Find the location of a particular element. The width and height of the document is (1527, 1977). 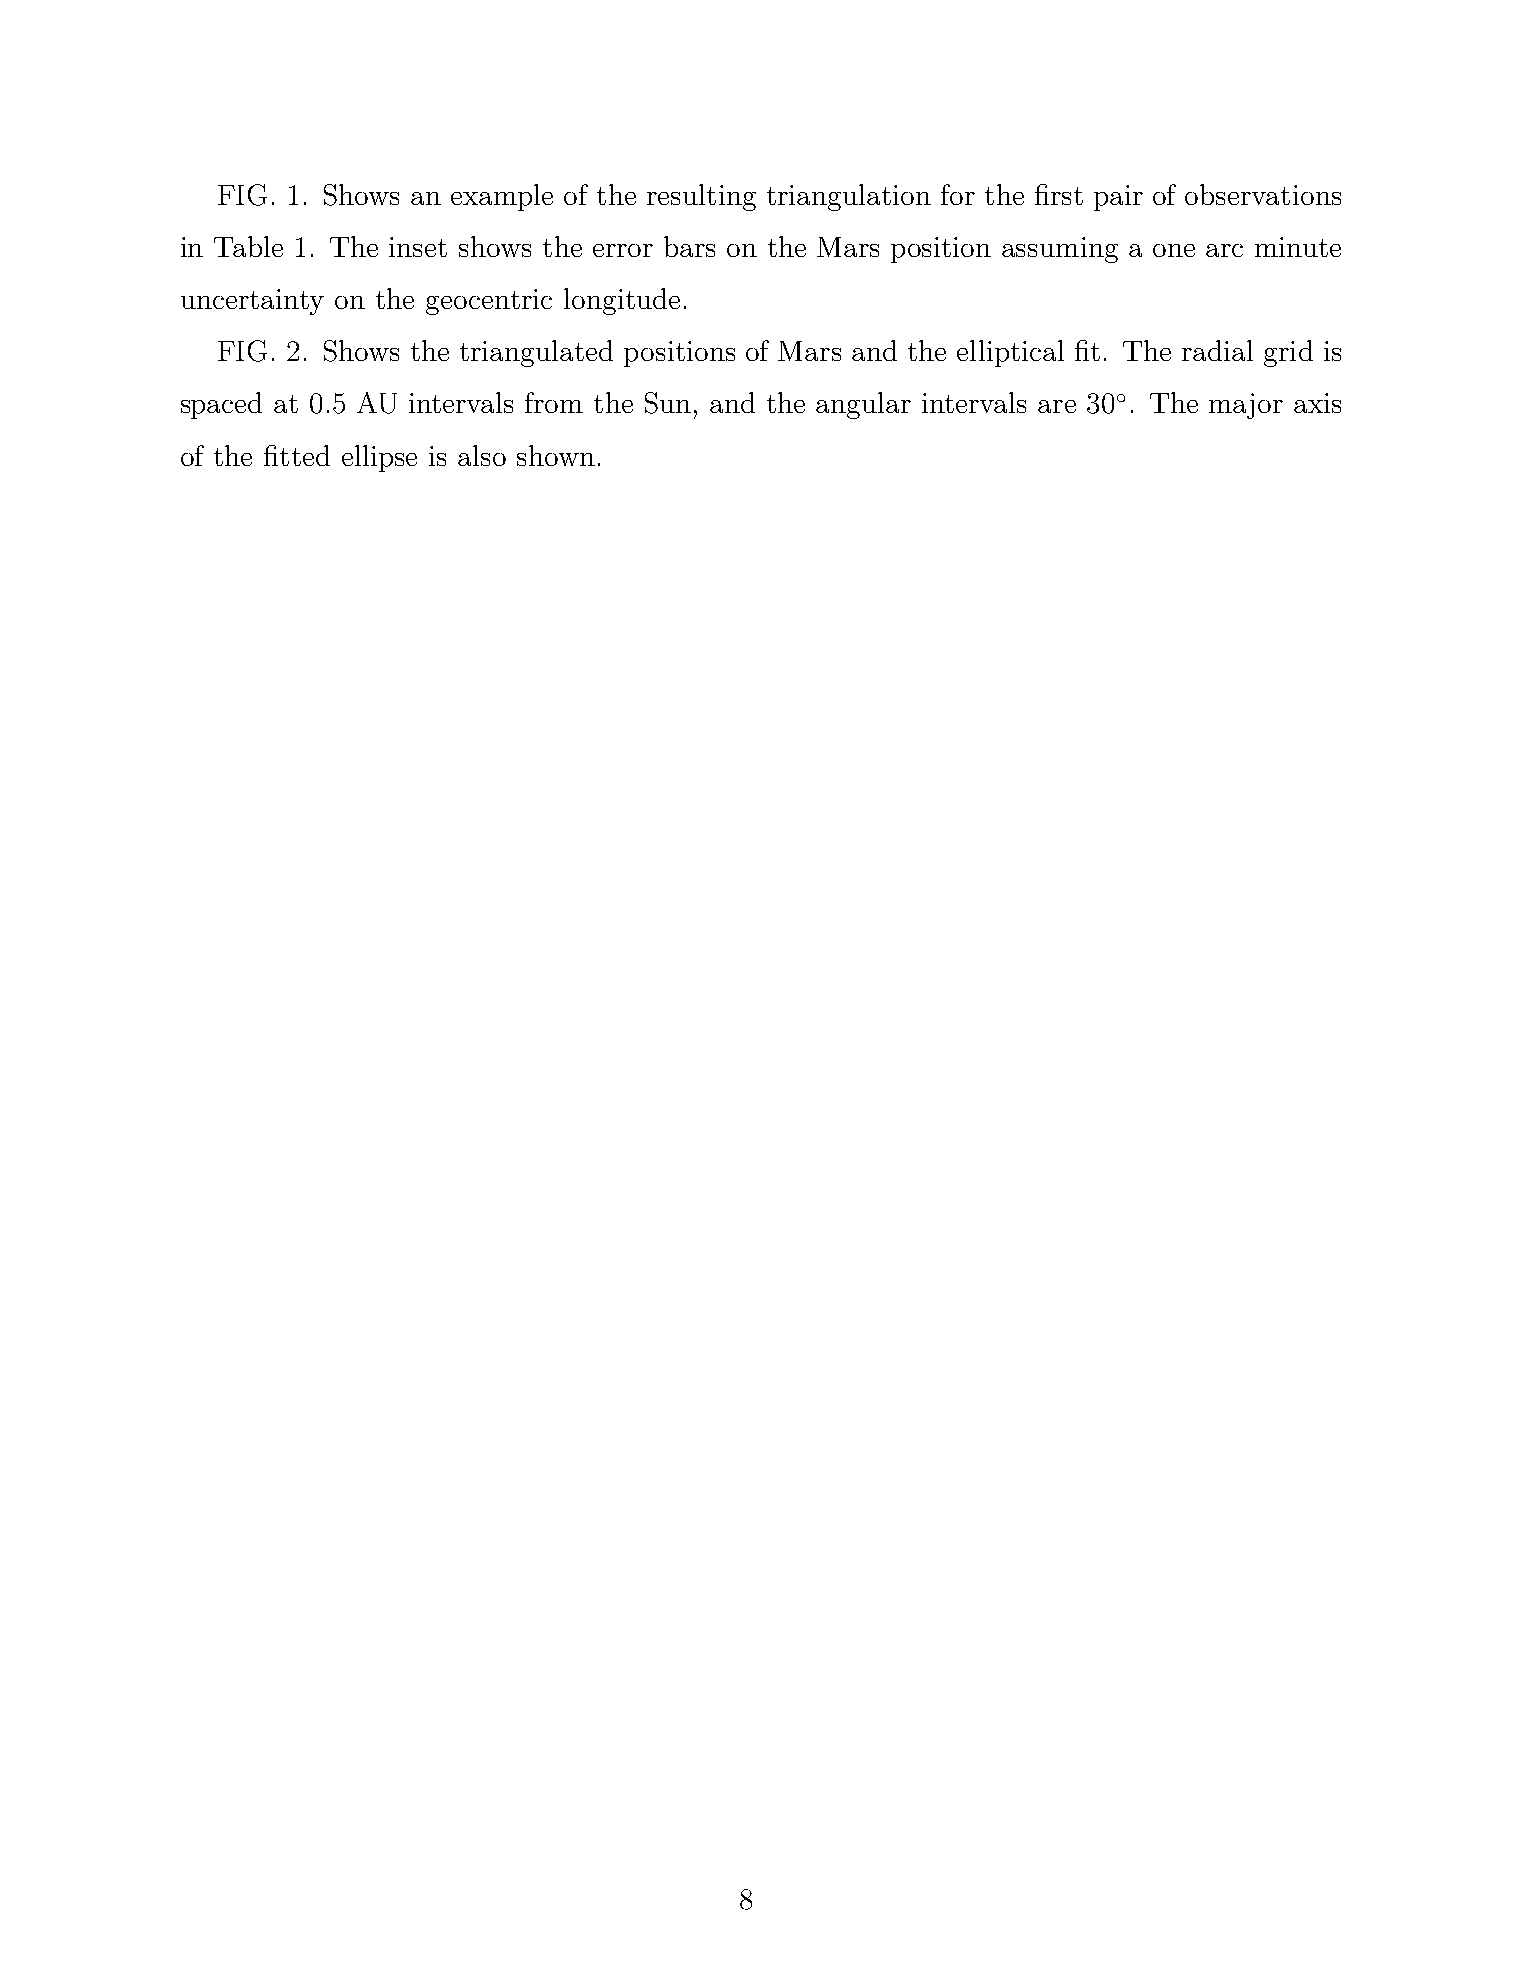

example is located at coordinates (502, 197).
